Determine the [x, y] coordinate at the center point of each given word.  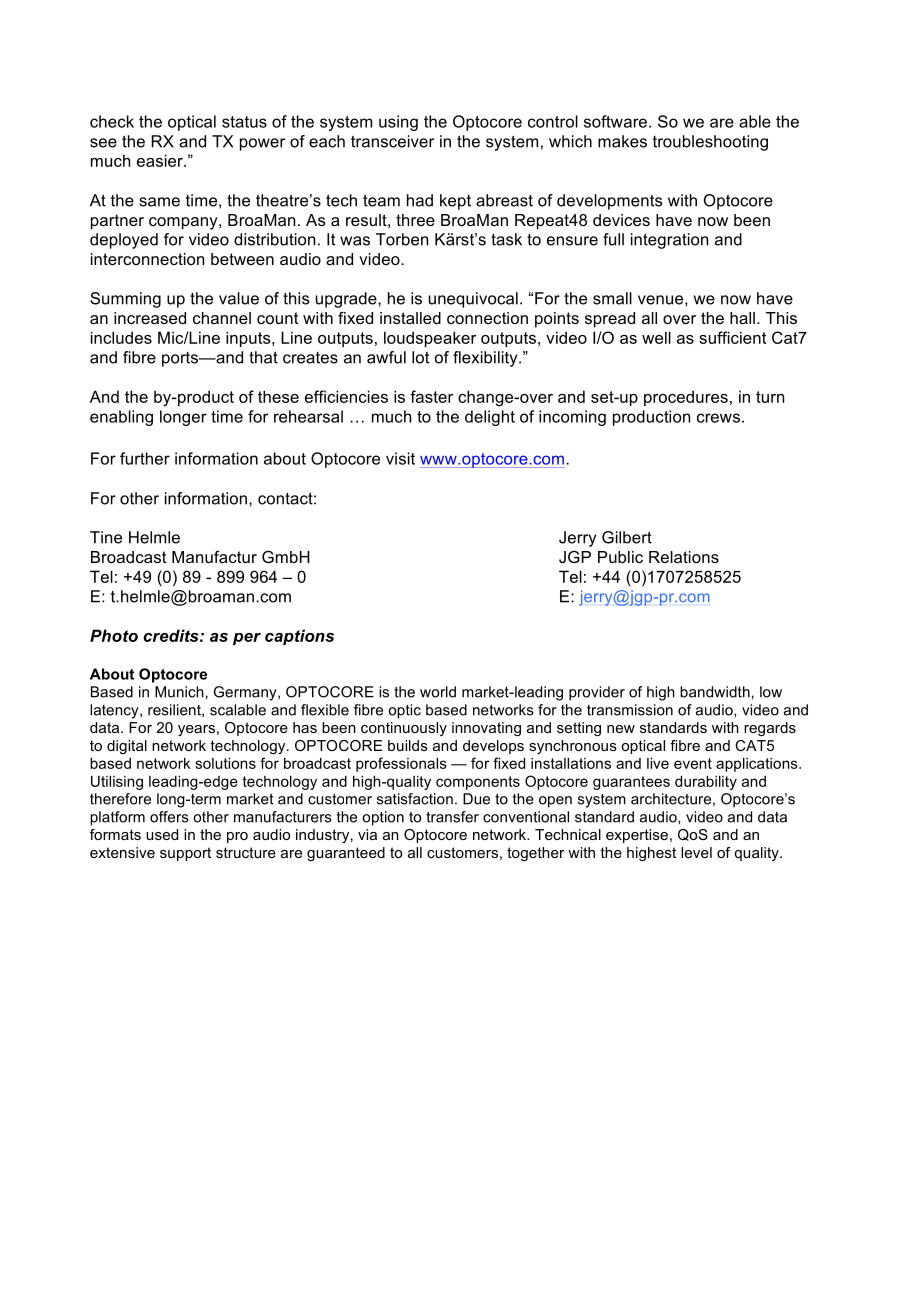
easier [161, 160]
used [162, 834]
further [145, 458]
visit [400, 458]
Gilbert [627, 537]
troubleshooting [710, 143]
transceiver [392, 141]
